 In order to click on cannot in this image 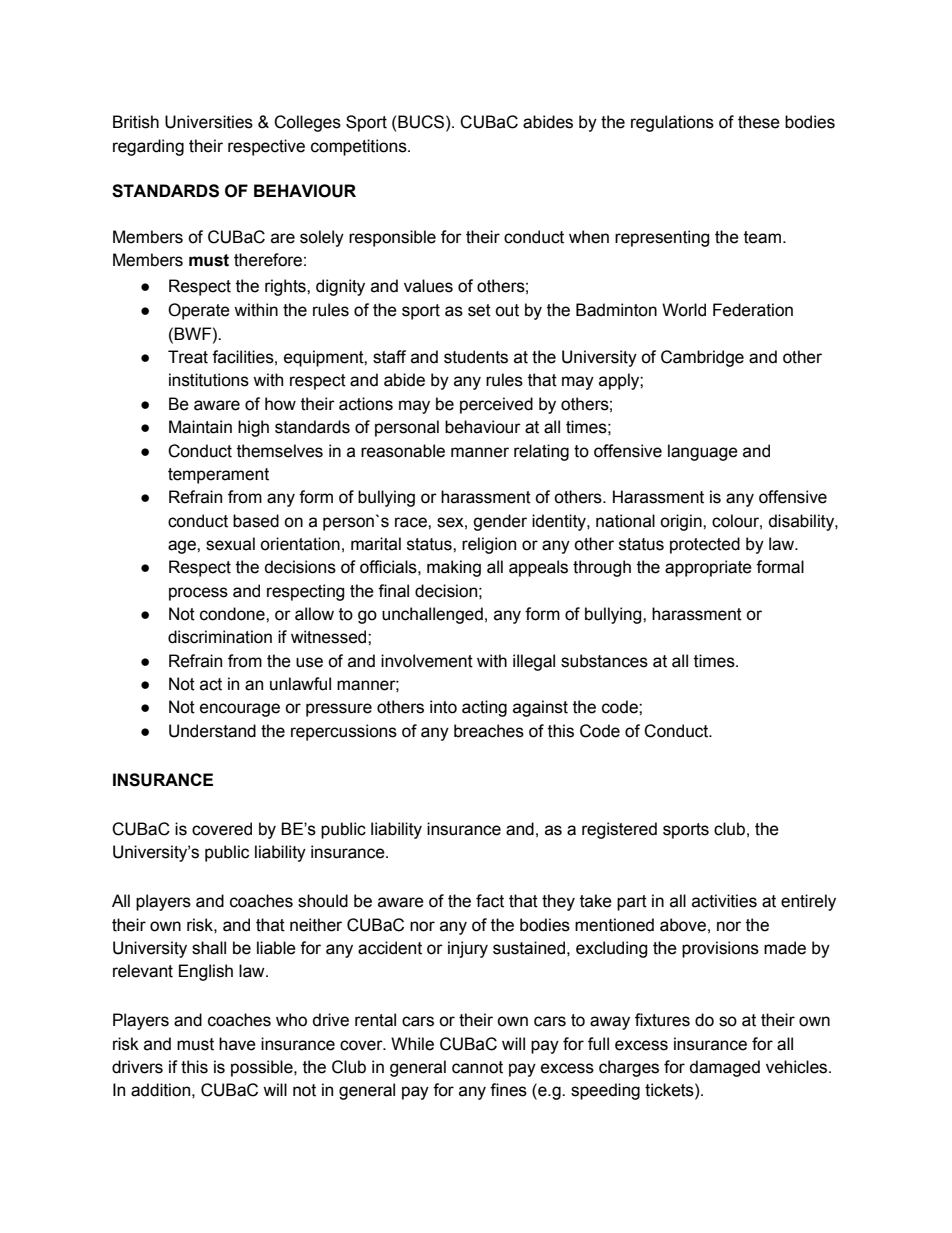, I will do `click(477, 1067)`.
